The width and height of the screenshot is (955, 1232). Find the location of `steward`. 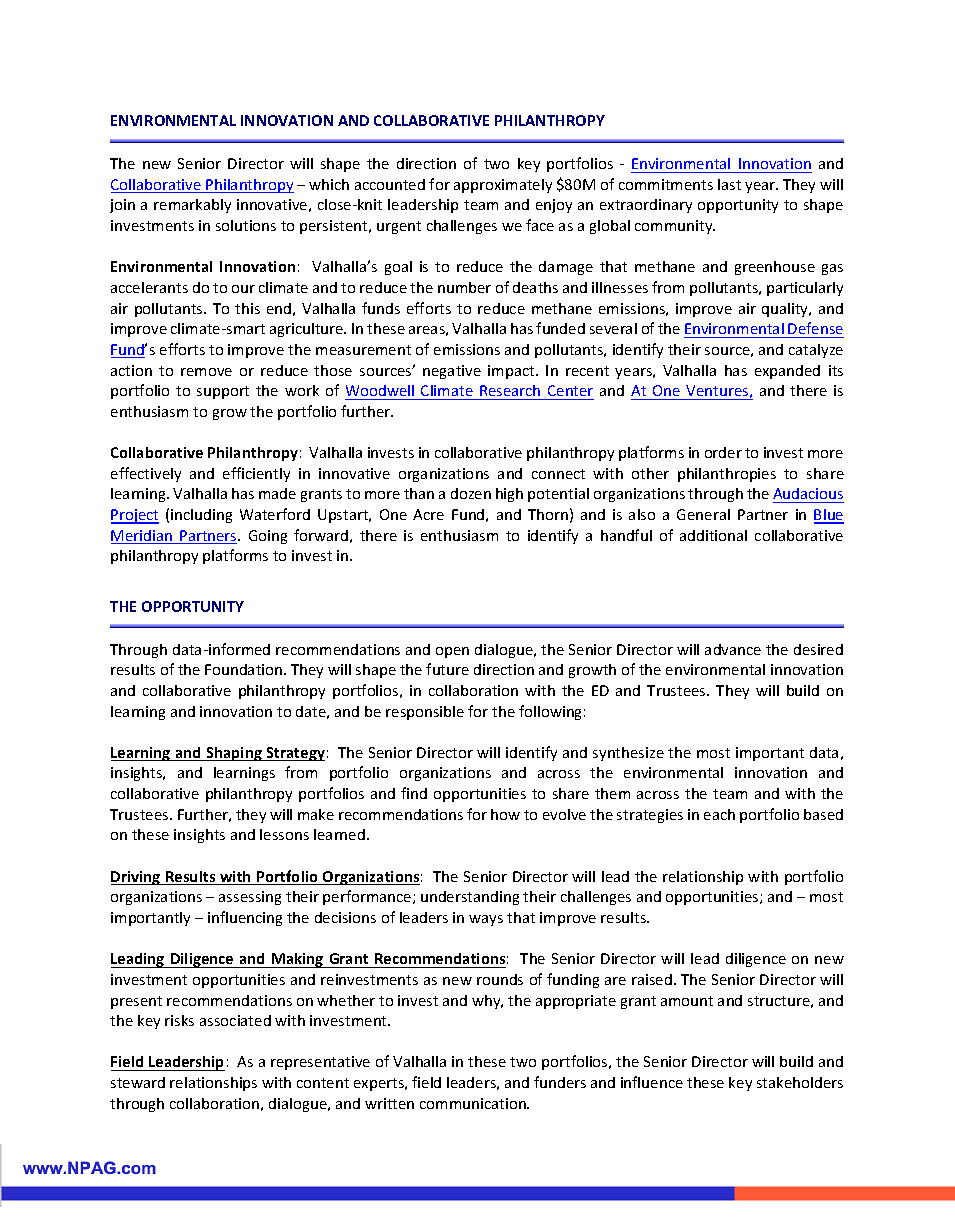

steward is located at coordinates (138, 1082).
